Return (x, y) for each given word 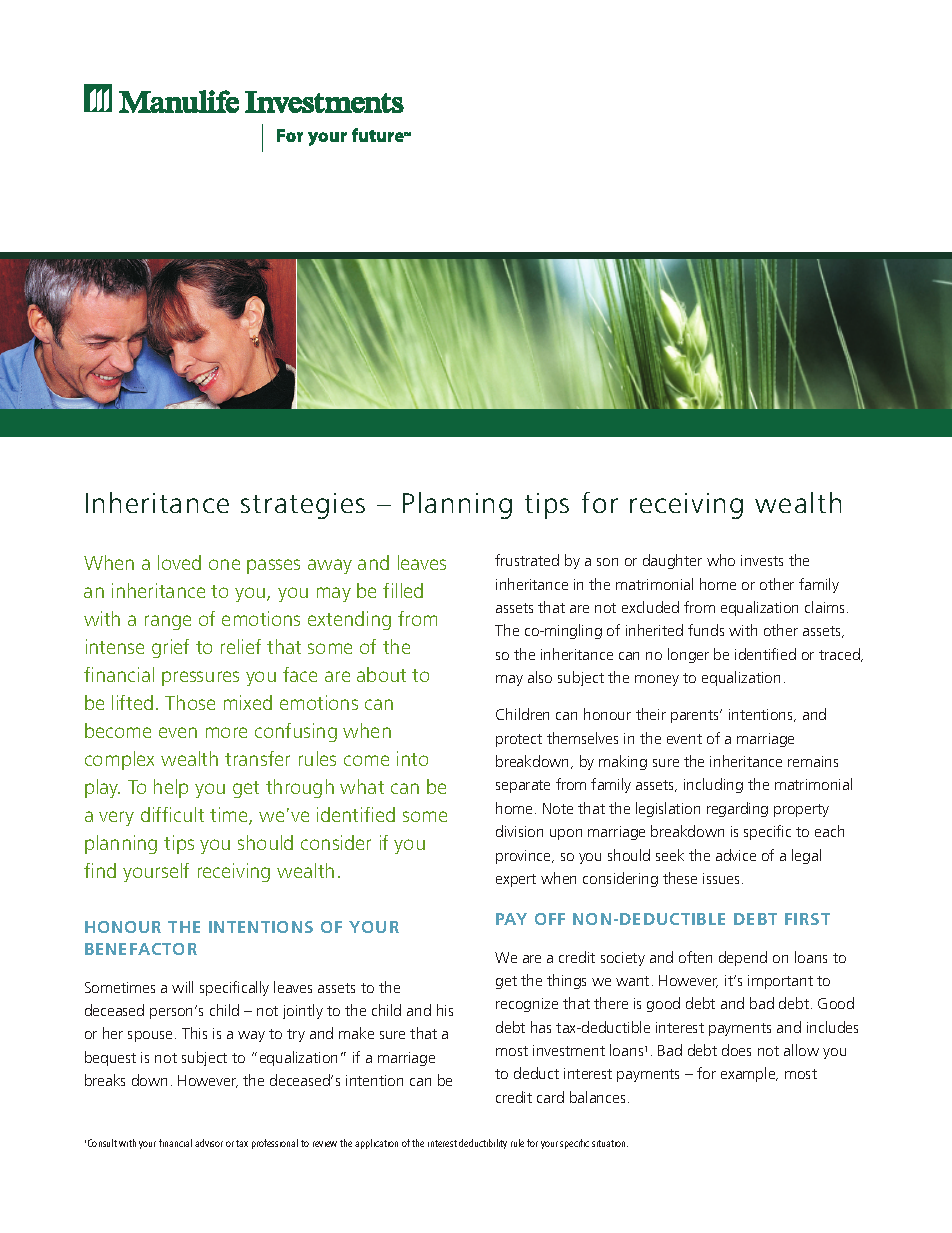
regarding (737, 809)
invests (762, 560)
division (519, 831)
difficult (172, 814)
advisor (209, 1143)
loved (179, 562)
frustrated (527, 560)
